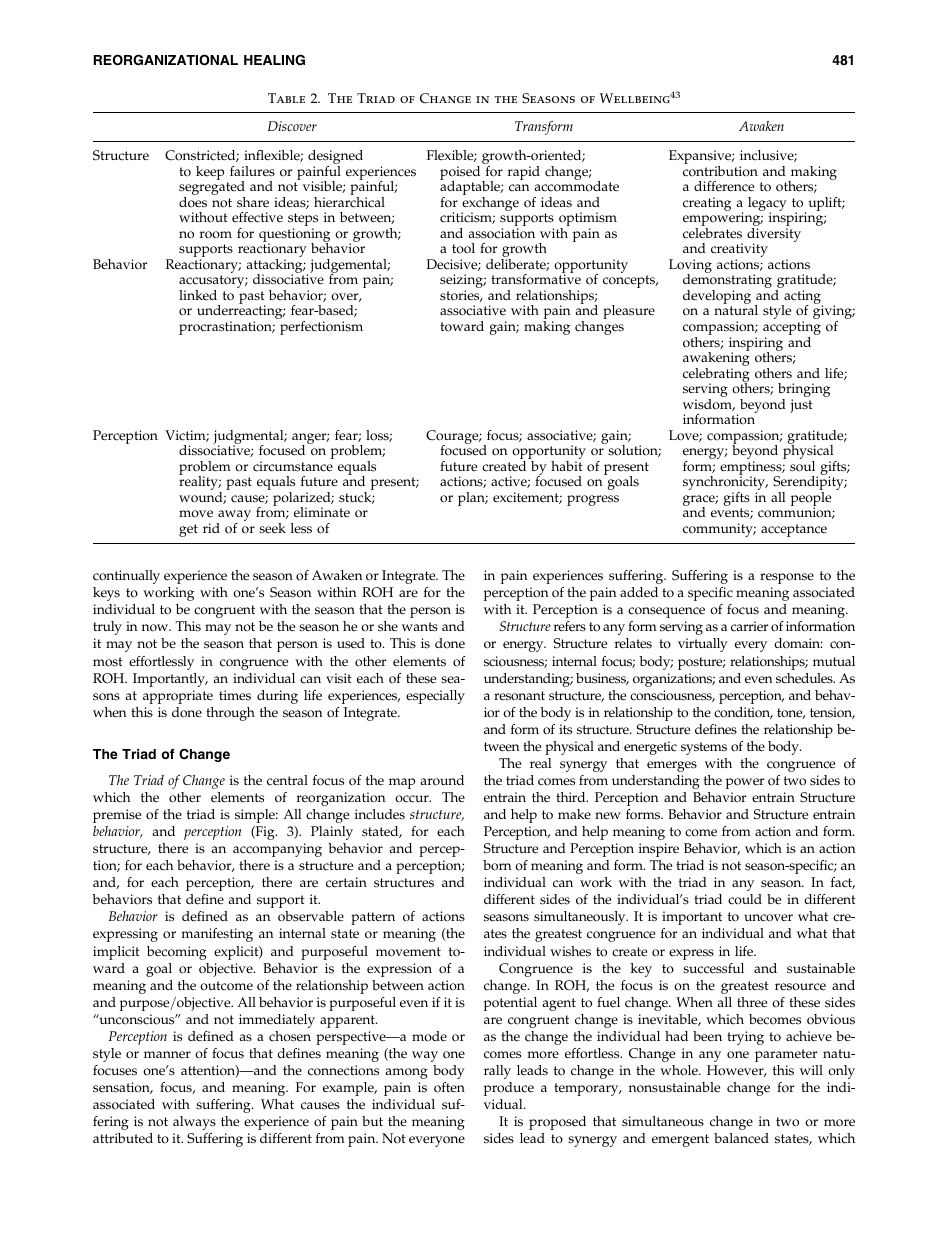 Image resolution: width=952 pixels, height=1233 pixels. I want to click on progress, so click(593, 500).
